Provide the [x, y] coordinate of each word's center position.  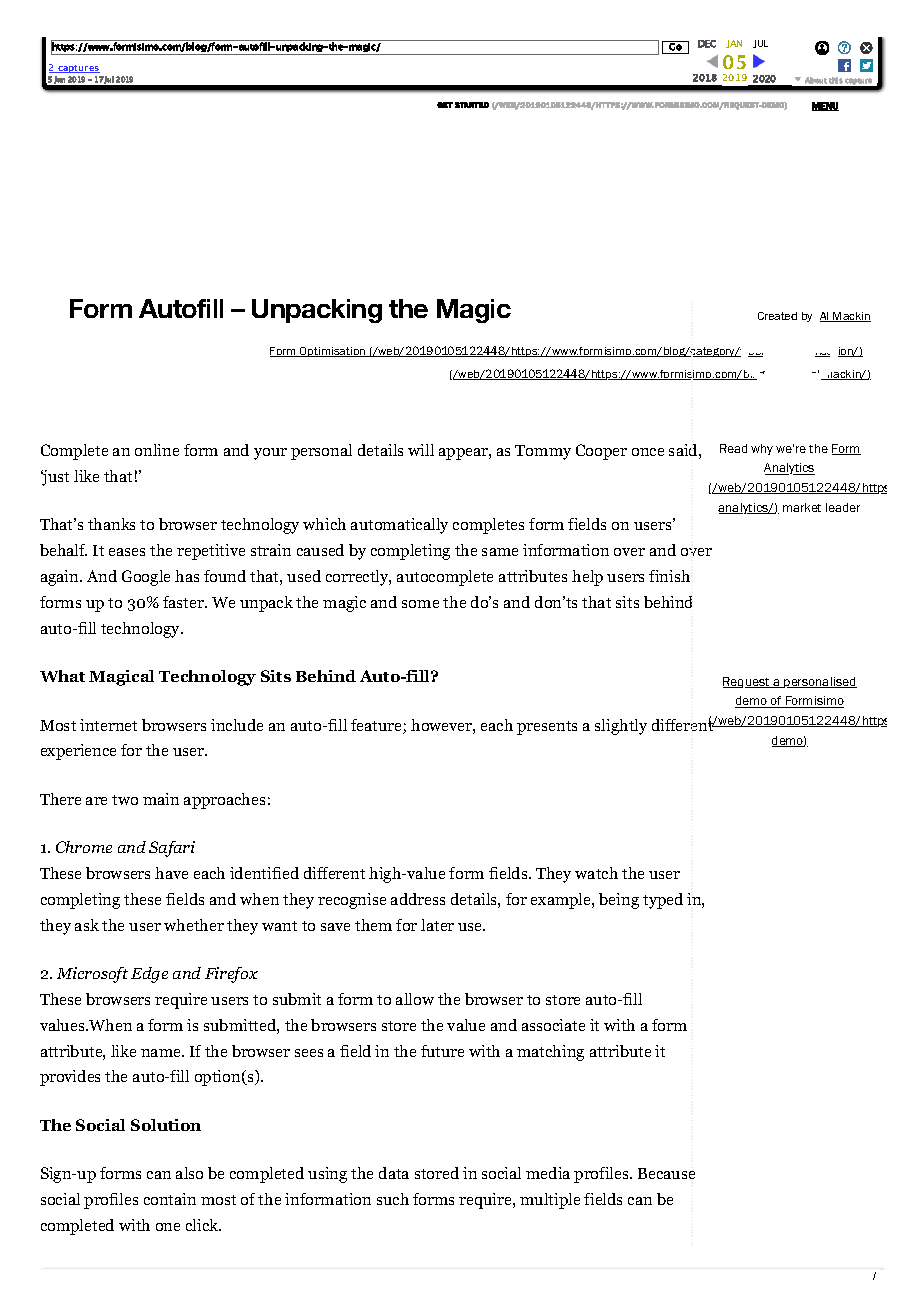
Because [666, 1173]
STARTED [472, 105]
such [393, 1199]
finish [669, 576]
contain [170, 1199]
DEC [707, 44]
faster [185, 602]
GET [445, 105]
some [420, 604]
